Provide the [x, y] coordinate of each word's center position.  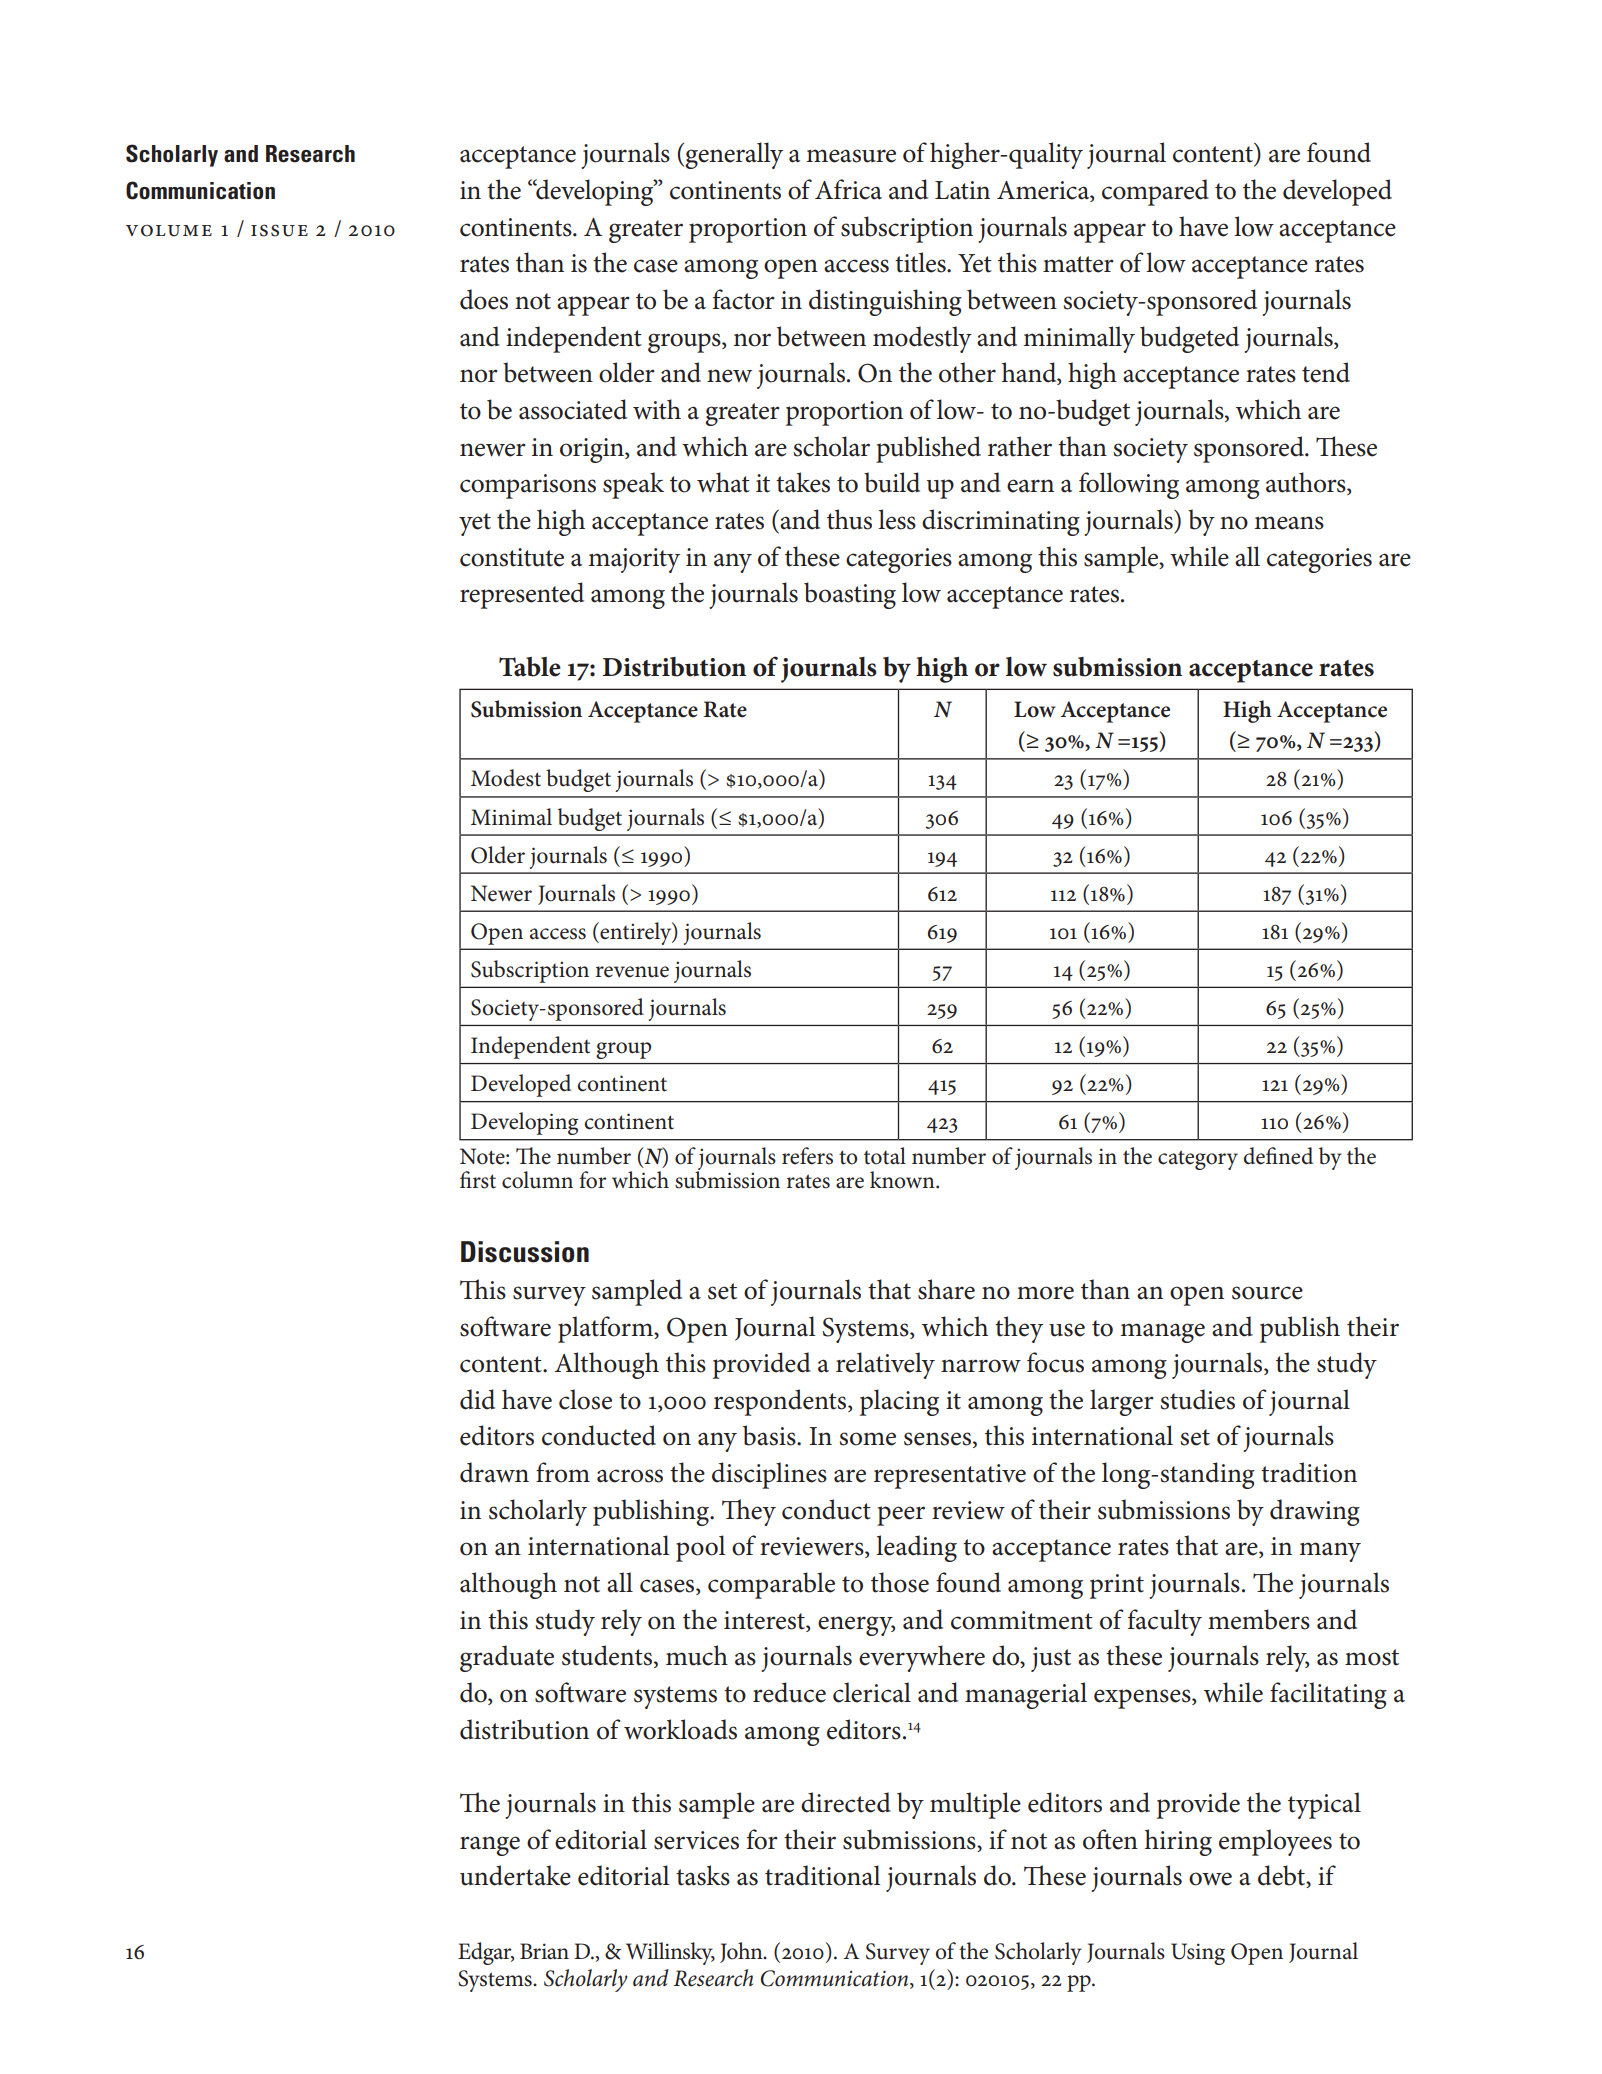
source [1267, 1293]
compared [1155, 192]
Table [530, 667]
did [477, 1399]
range [490, 1846]
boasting [850, 595]
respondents [781, 1402]
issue [279, 230]
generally [734, 155]
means [1289, 523]
